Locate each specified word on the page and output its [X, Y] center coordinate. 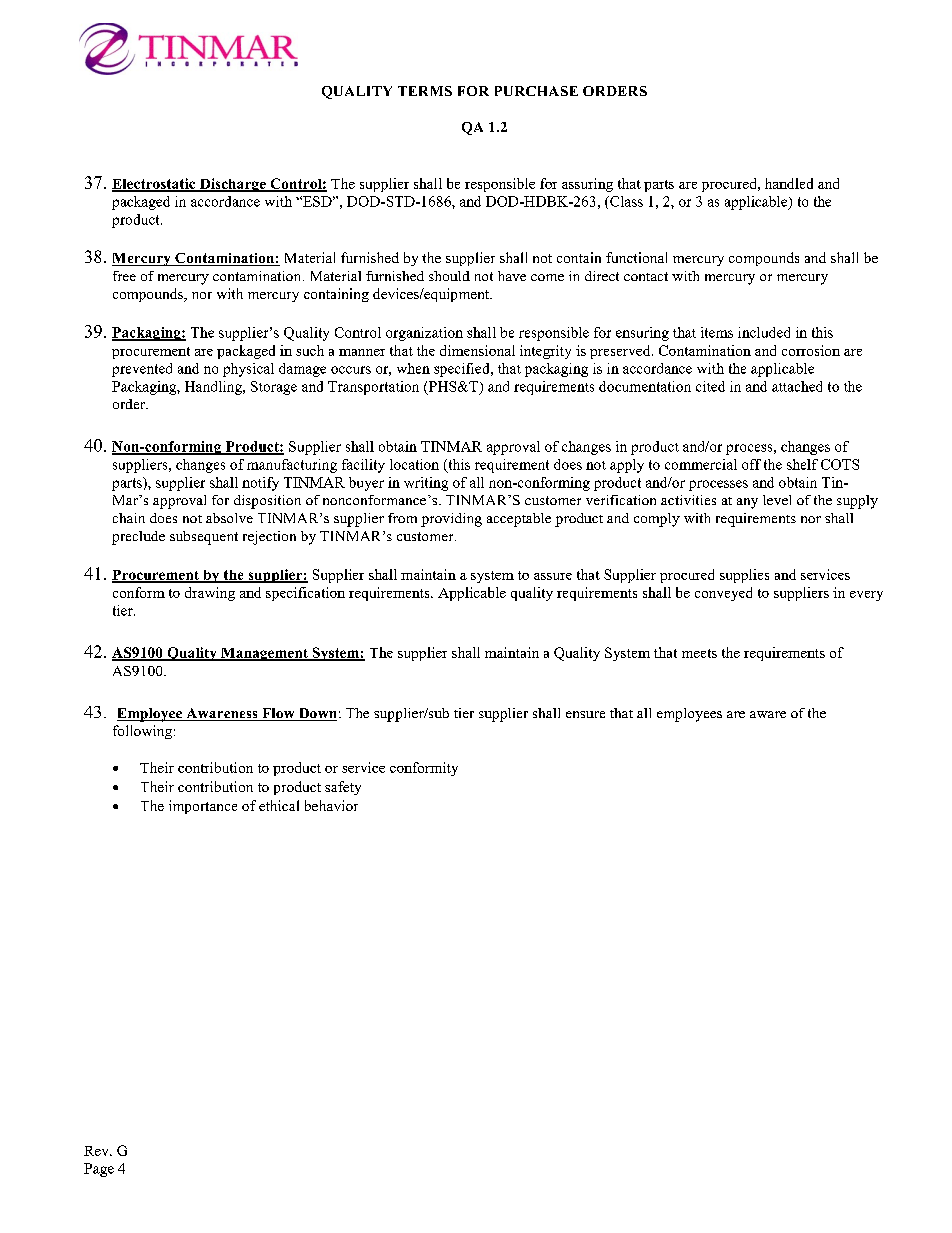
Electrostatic [155, 184]
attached [797, 386]
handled [789, 183]
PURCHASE [536, 91]
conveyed [723, 594]
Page [99, 1170]
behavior [331, 805]
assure [553, 576]
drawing [210, 594]
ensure [585, 714]
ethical [279, 805]
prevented [142, 370]
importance [203, 807]
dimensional [477, 350]
